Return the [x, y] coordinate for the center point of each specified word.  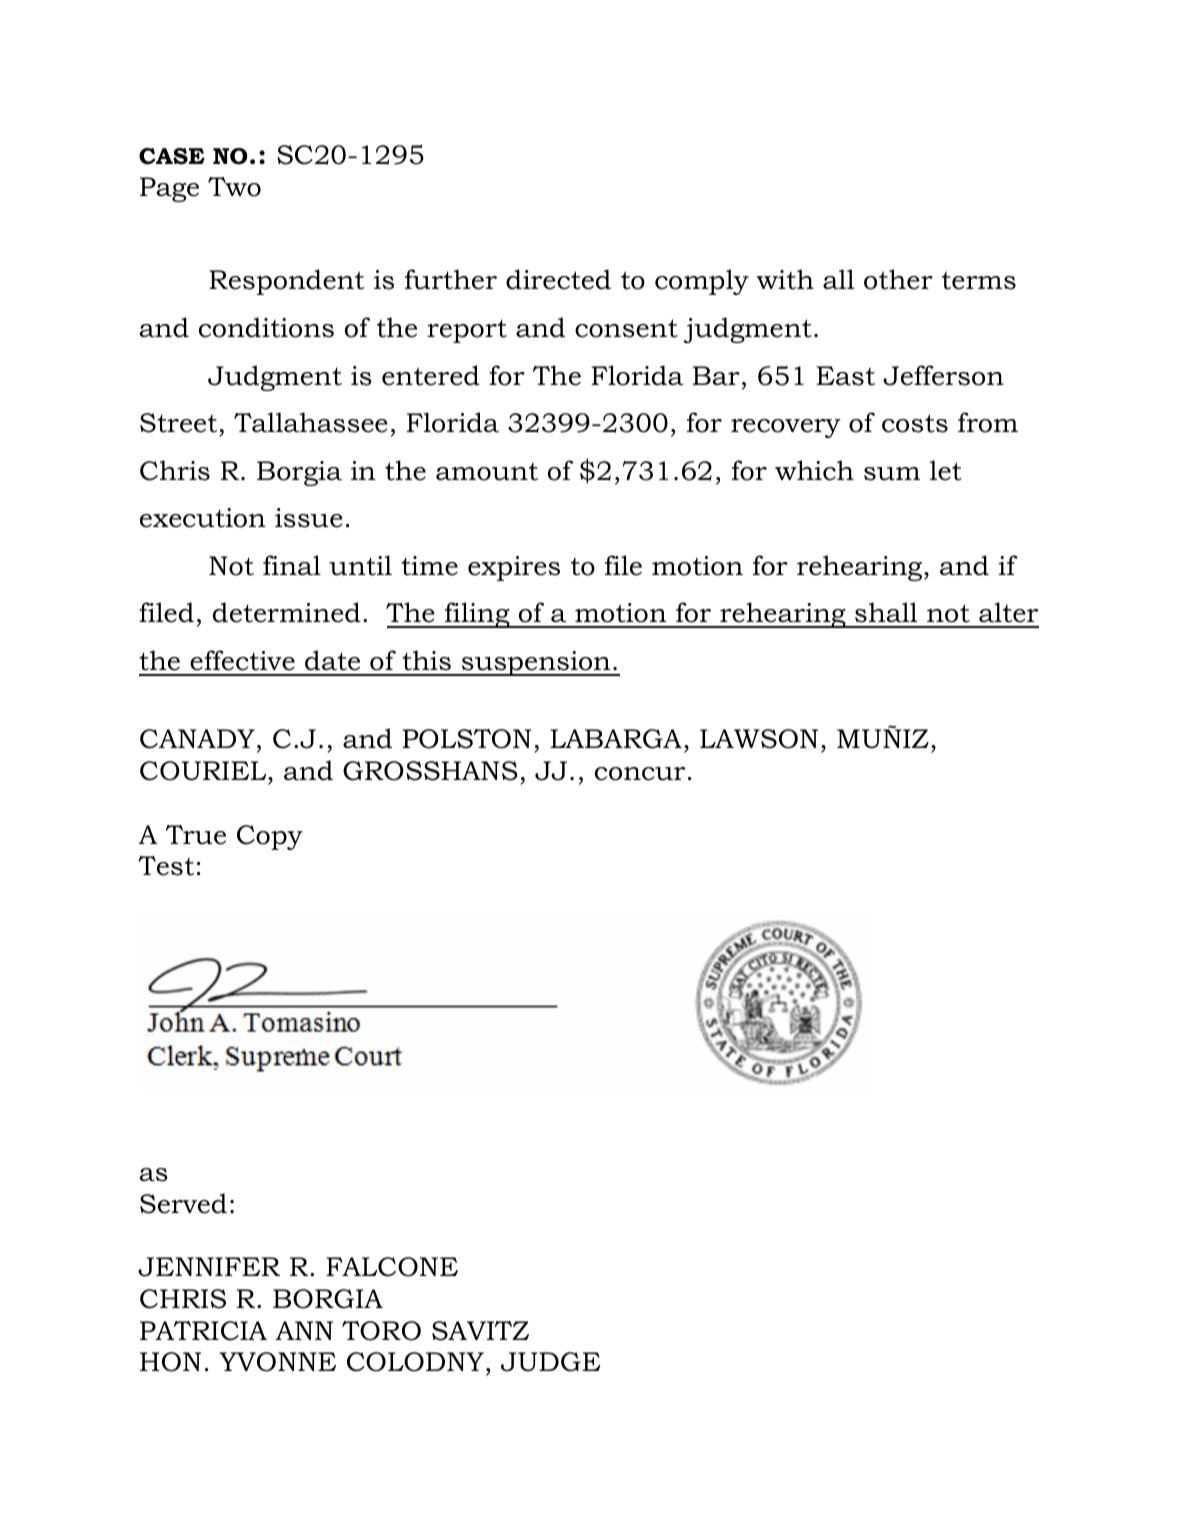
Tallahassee [311, 422]
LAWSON [759, 739]
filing [477, 615]
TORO [381, 1331]
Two [234, 187]
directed [558, 279]
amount [487, 472]
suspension [536, 663]
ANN [304, 1330]
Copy [270, 837]
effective [242, 660]
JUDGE [551, 1362]
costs [915, 423]
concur [640, 774]
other [898, 279]
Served [183, 1203]
